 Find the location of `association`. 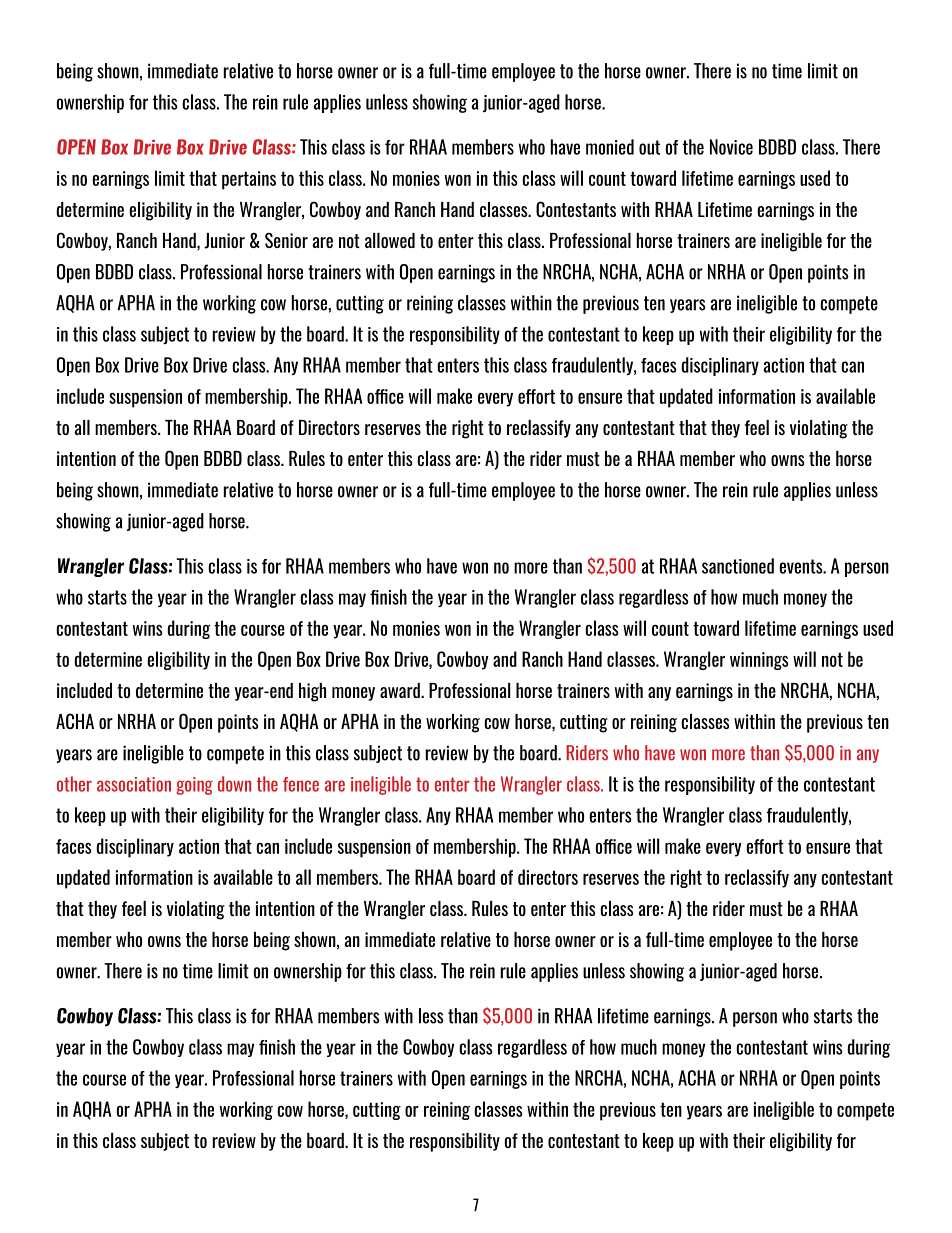

association is located at coordinates (134, 784).
